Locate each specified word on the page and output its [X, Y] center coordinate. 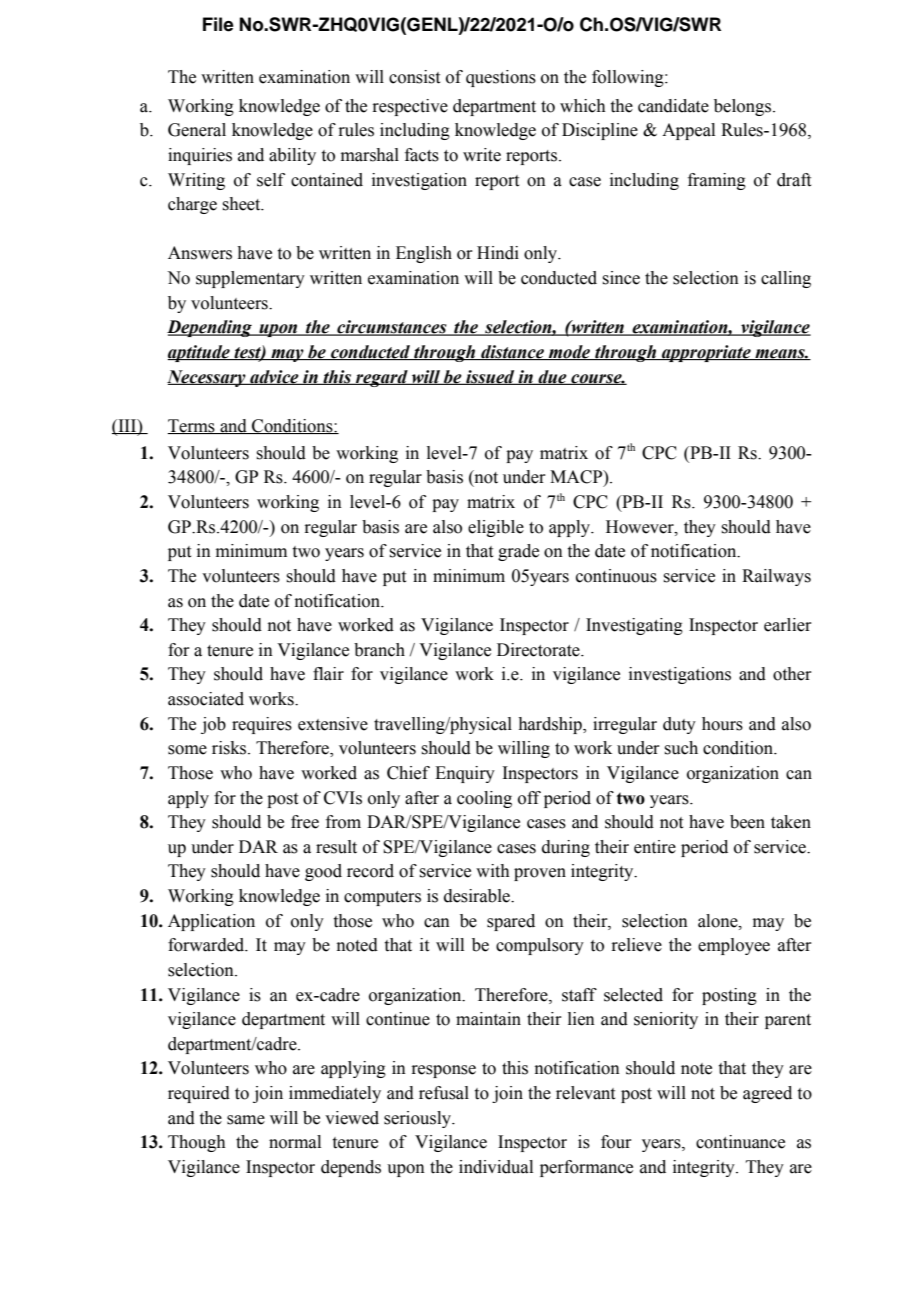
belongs [744, 107]
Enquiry [465, 774]
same [246, 1120]
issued [490, 377]
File [218, 24]
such [681, 748]
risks [230, 748]
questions [501, 78]
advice [274, 377]
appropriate [706, 353]
